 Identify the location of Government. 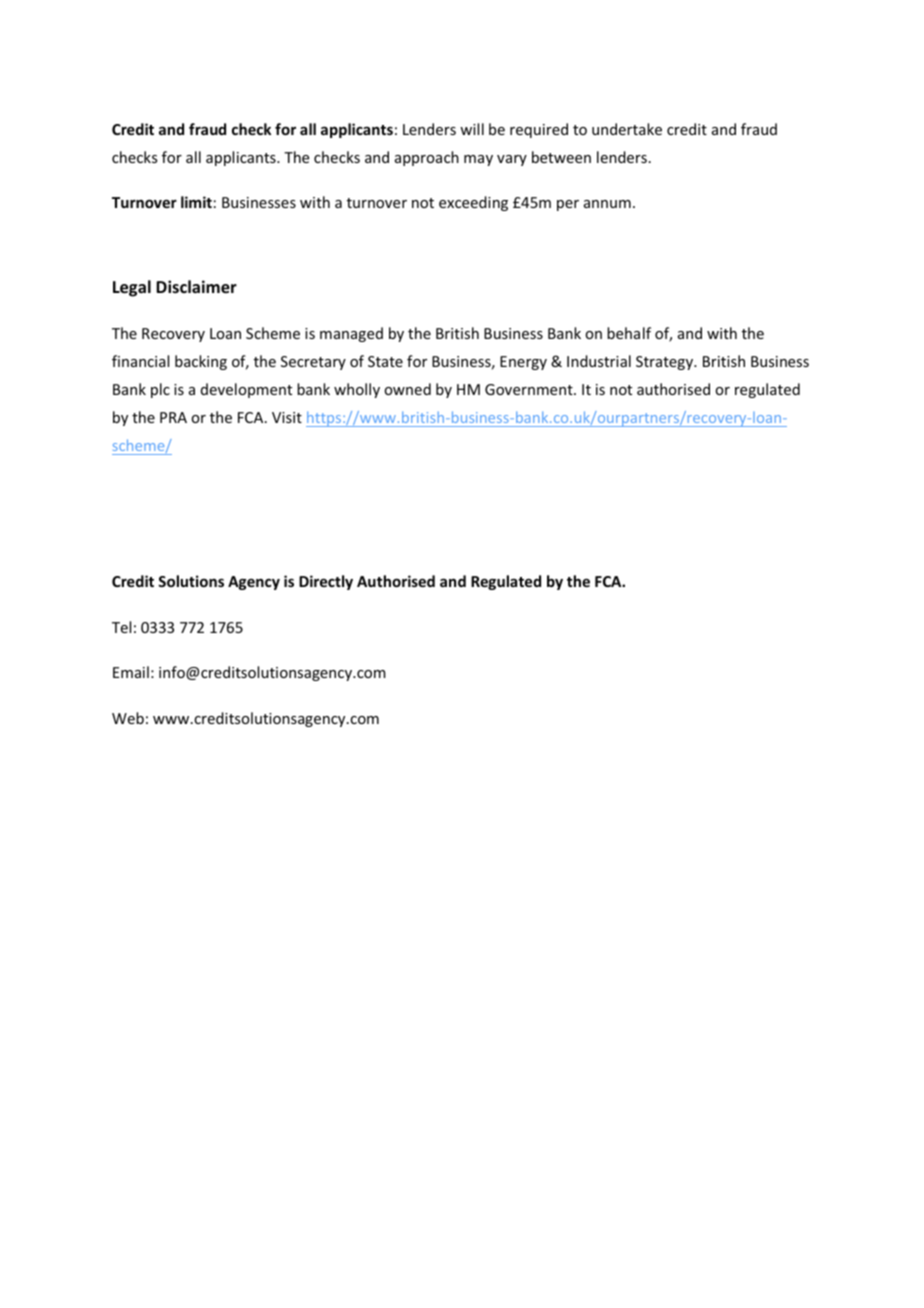
(530, 389).
